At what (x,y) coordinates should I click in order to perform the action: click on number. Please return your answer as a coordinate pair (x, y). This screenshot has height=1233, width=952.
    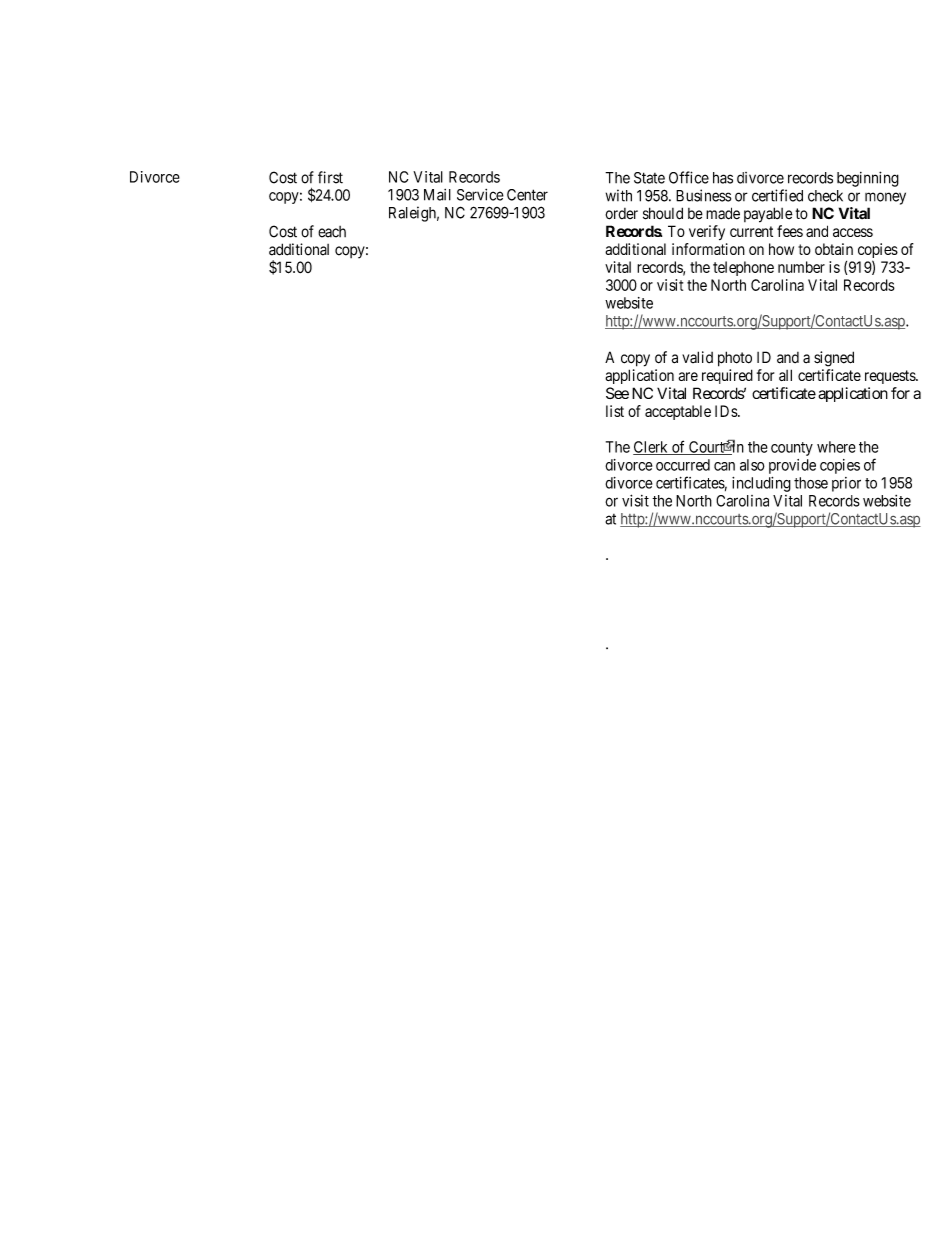
    Looking at the image, I should click on (801, 267).
